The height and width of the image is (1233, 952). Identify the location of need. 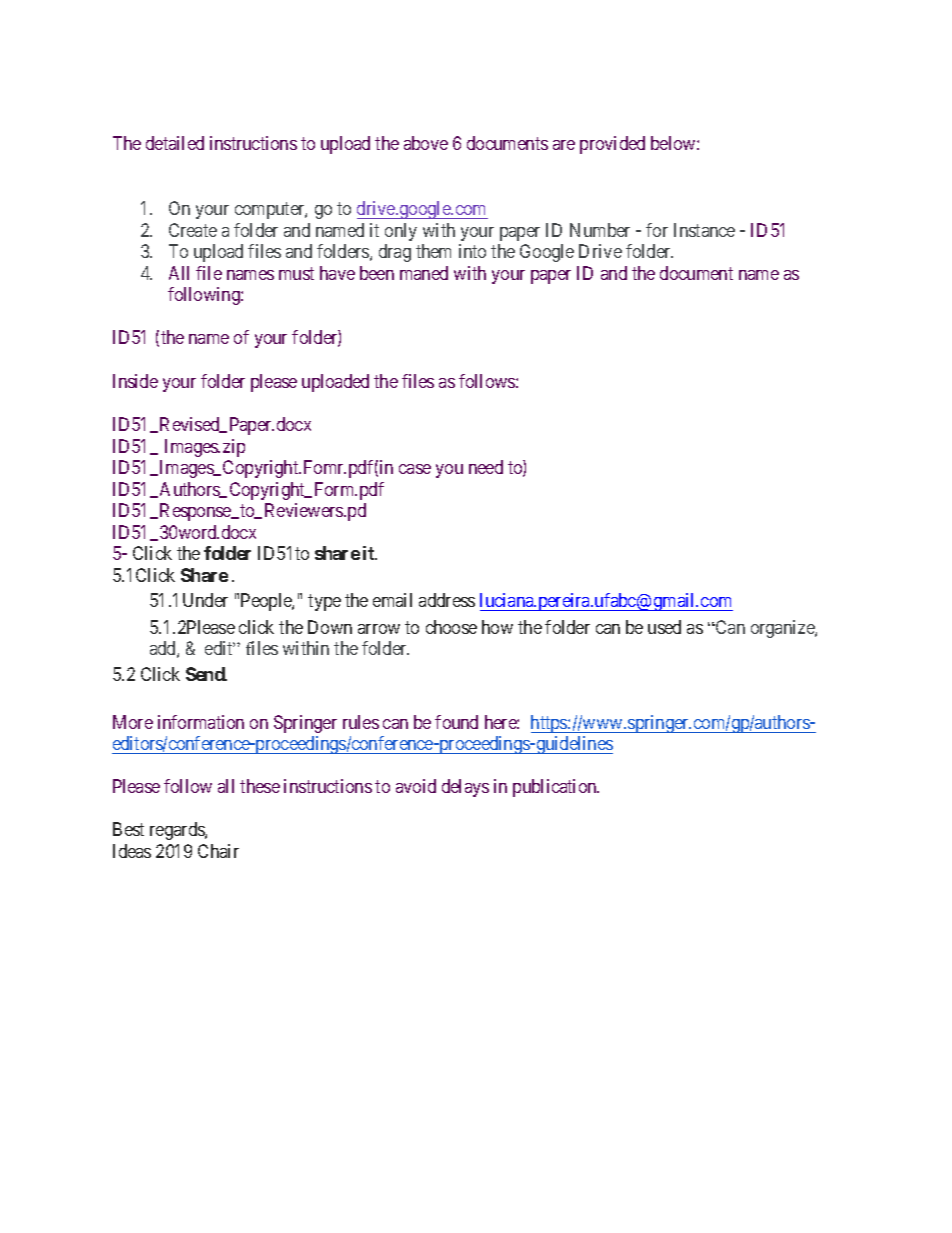
(486, 467).
